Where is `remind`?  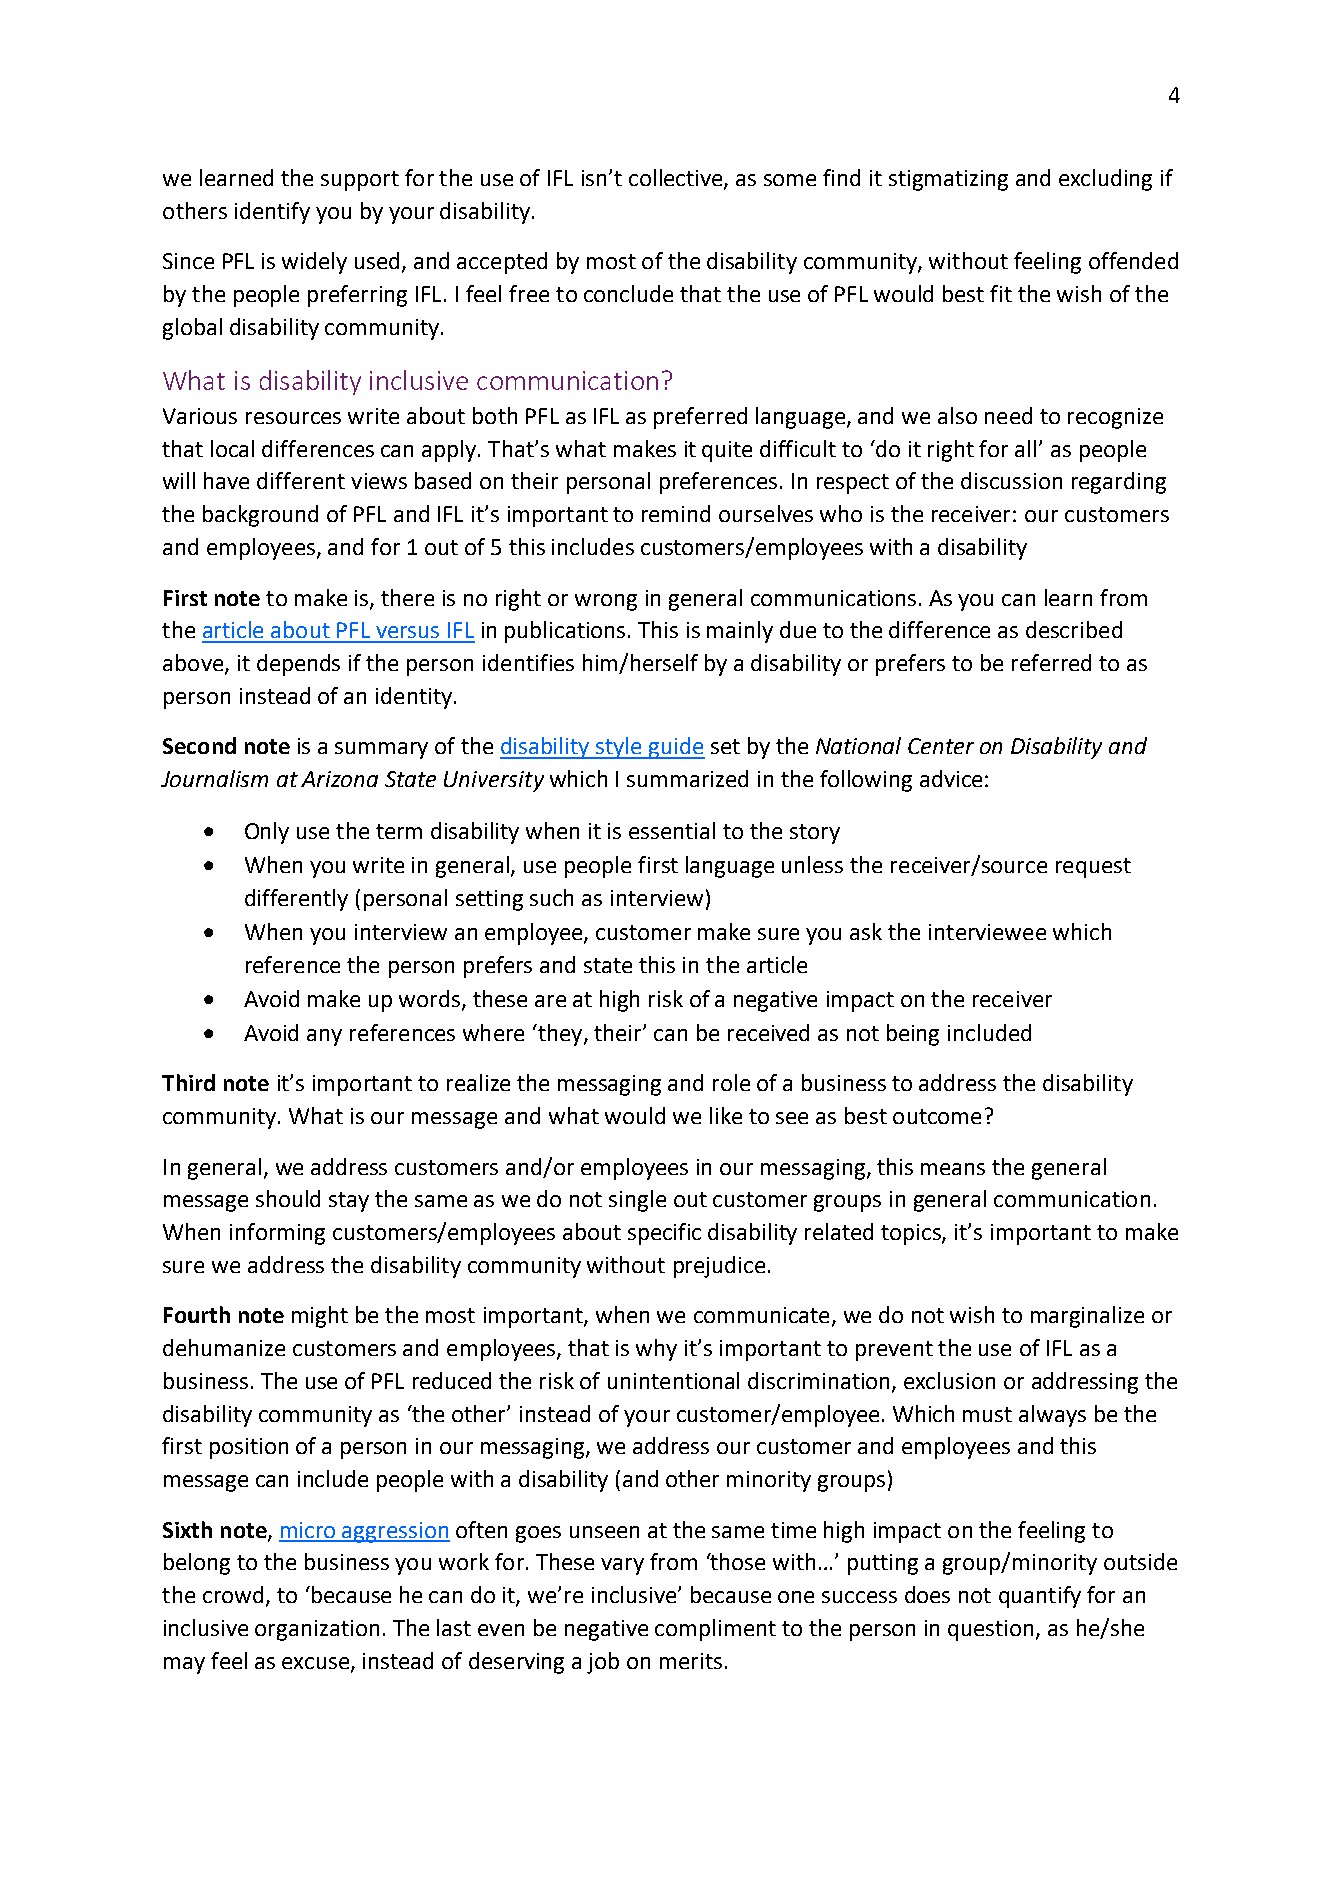
remind is located at coordinates (676, 513).
